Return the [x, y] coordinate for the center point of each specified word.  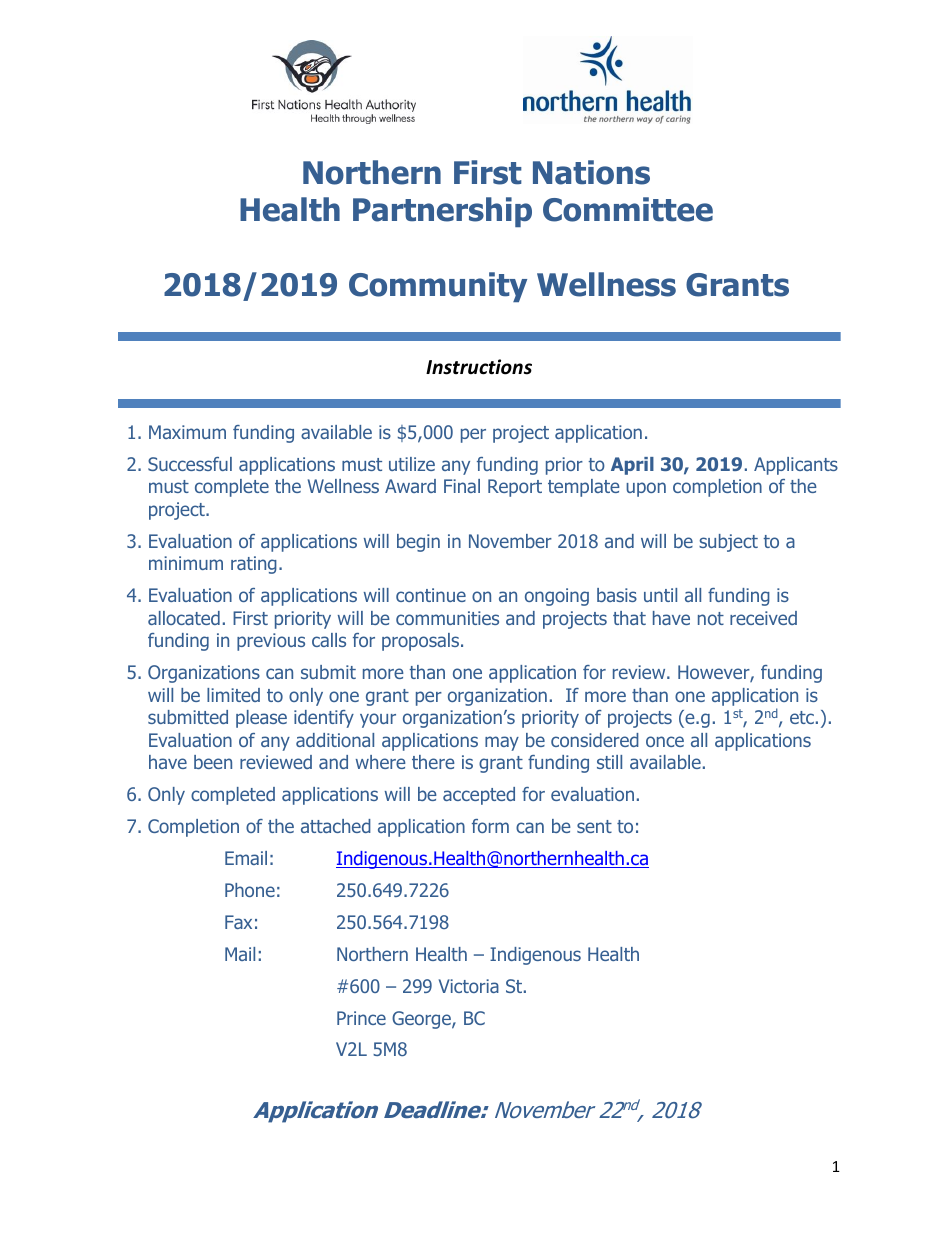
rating [254, 565]
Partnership [442, 212]
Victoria [469, 986]
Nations [591, 172]
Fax [238, 922]
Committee [628, 209]
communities [447, 618]
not [711, 618]
